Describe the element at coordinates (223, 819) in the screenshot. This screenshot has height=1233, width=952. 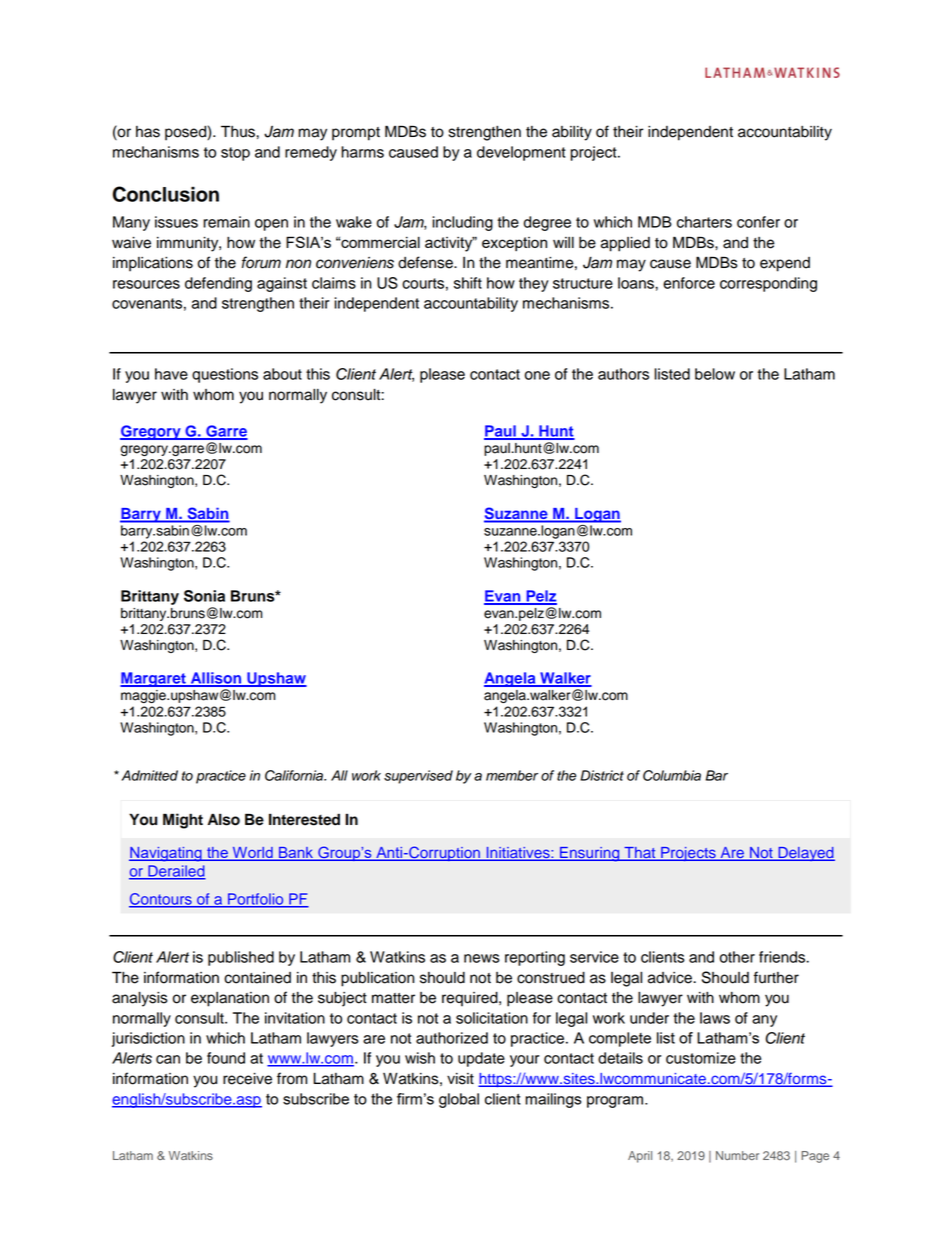
I see `Also` at that location.
